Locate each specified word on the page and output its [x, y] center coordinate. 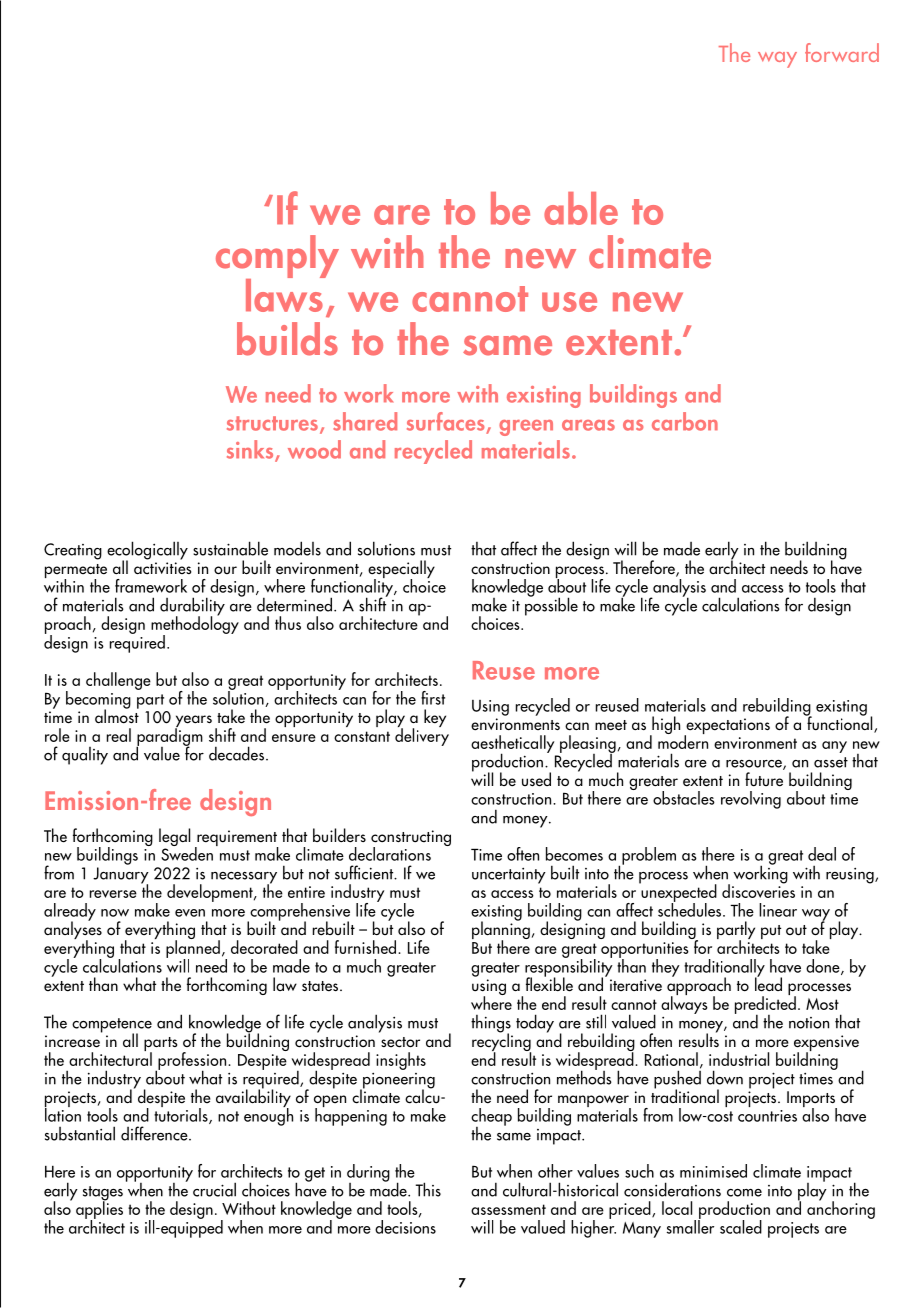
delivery [422, 736]
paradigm [169, 737]
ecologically [147, 551]
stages [103, 1194]
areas [588, 425]
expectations [727, 727]
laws [285, 294]
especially [401, 570]
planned [193, 949]
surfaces [445, 421]
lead [768, 983]
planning [501, 930]
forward [842, 52]
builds [287, 339]
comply [277, 258]
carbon [685, 421]
